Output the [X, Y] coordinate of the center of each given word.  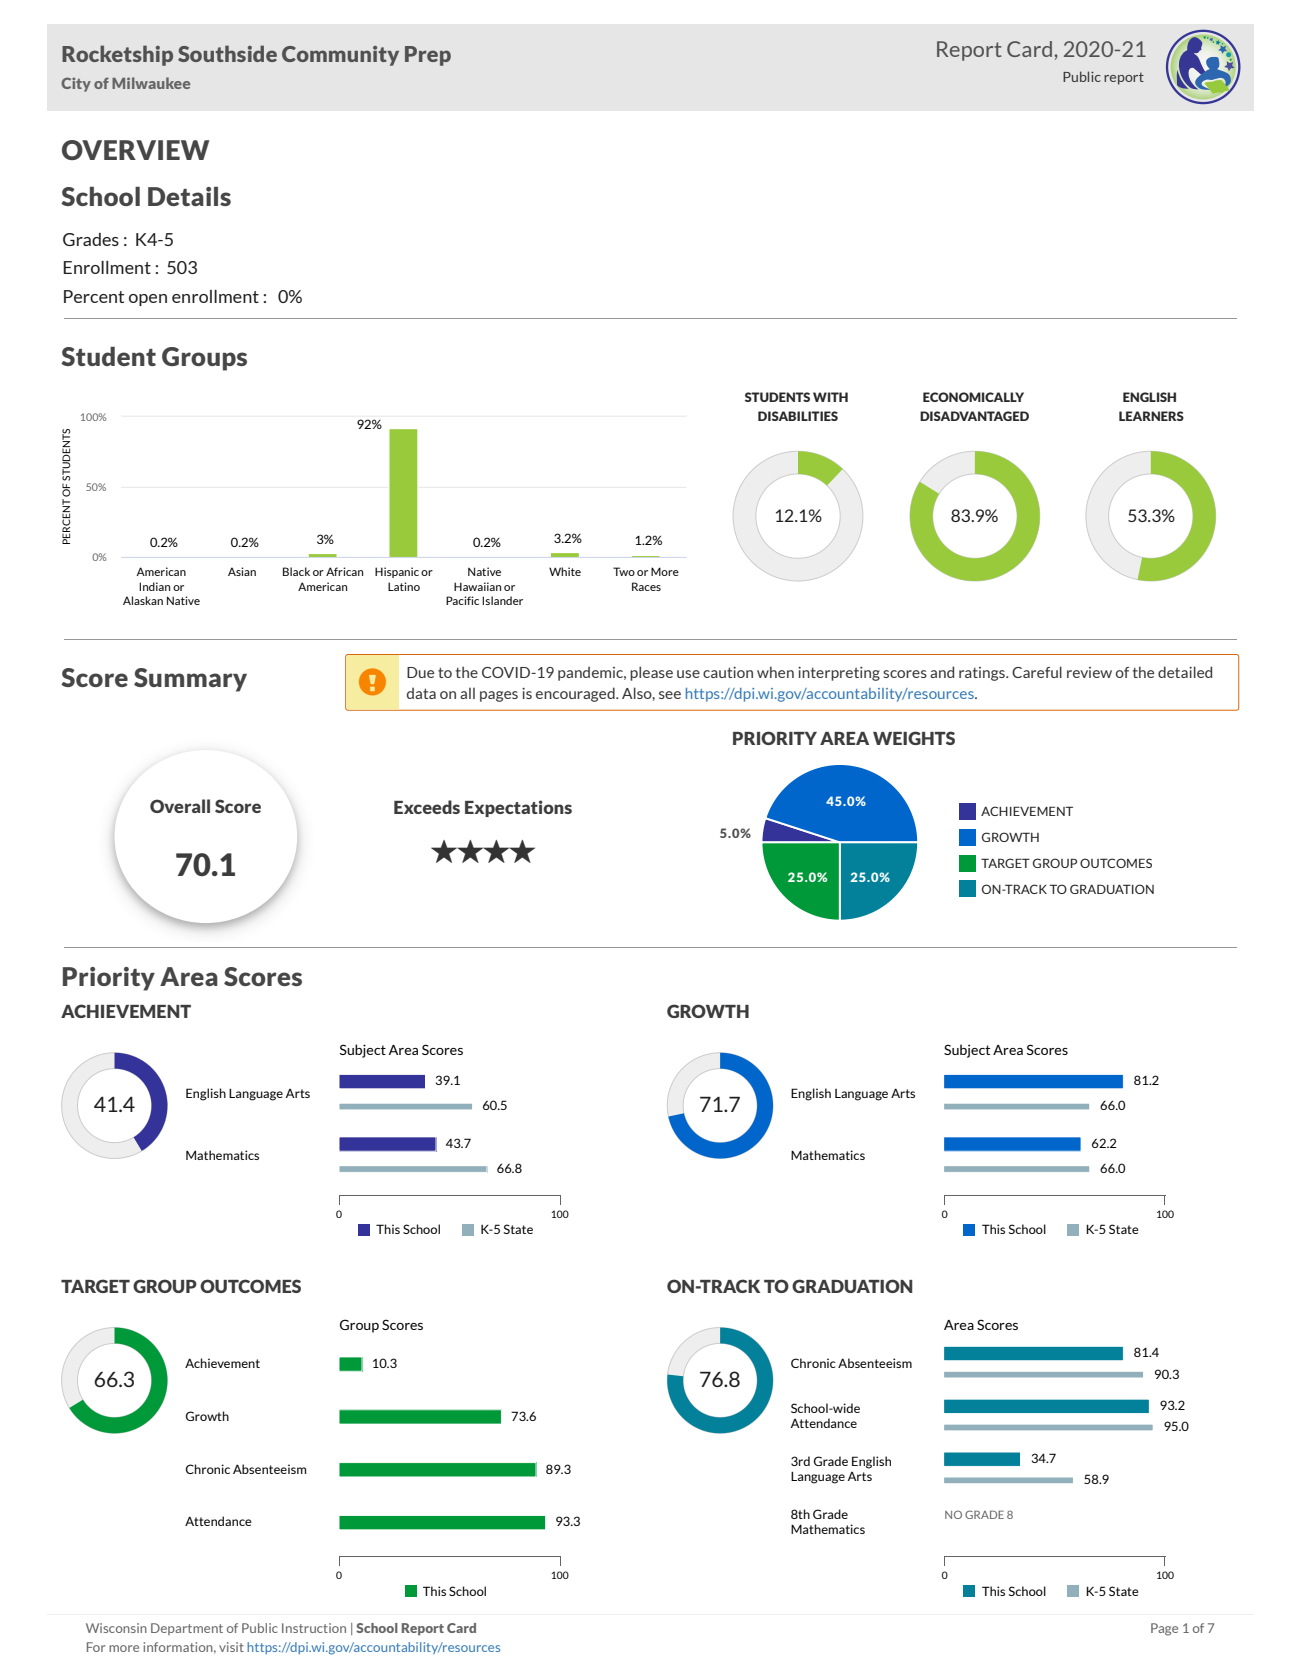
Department [187, 1629]
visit [231, 1647]
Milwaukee [151, 83]
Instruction [314, 1628]
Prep [428, 56]
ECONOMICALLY [973, 397]
